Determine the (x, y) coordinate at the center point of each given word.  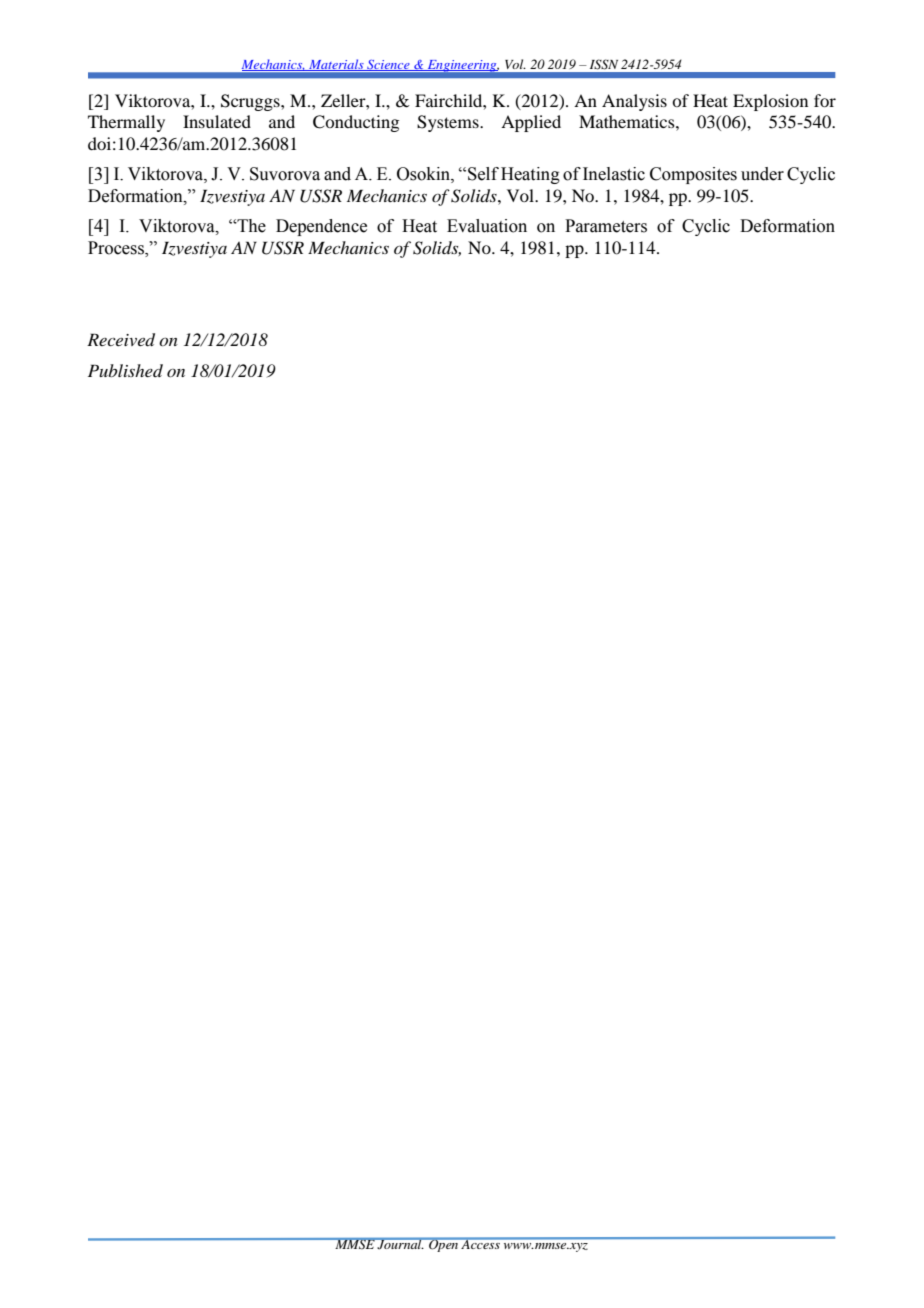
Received (121, 340)
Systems (449, 123)
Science (388, 65)
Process (117, 249)
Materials (336, 65)
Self (483, 174)
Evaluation (487, 226)
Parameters (606, 226)
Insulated (217, 121)
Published (125, 370)
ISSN (604, 64)
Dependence (321, 227)
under (762, 174)
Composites (693, 175)
